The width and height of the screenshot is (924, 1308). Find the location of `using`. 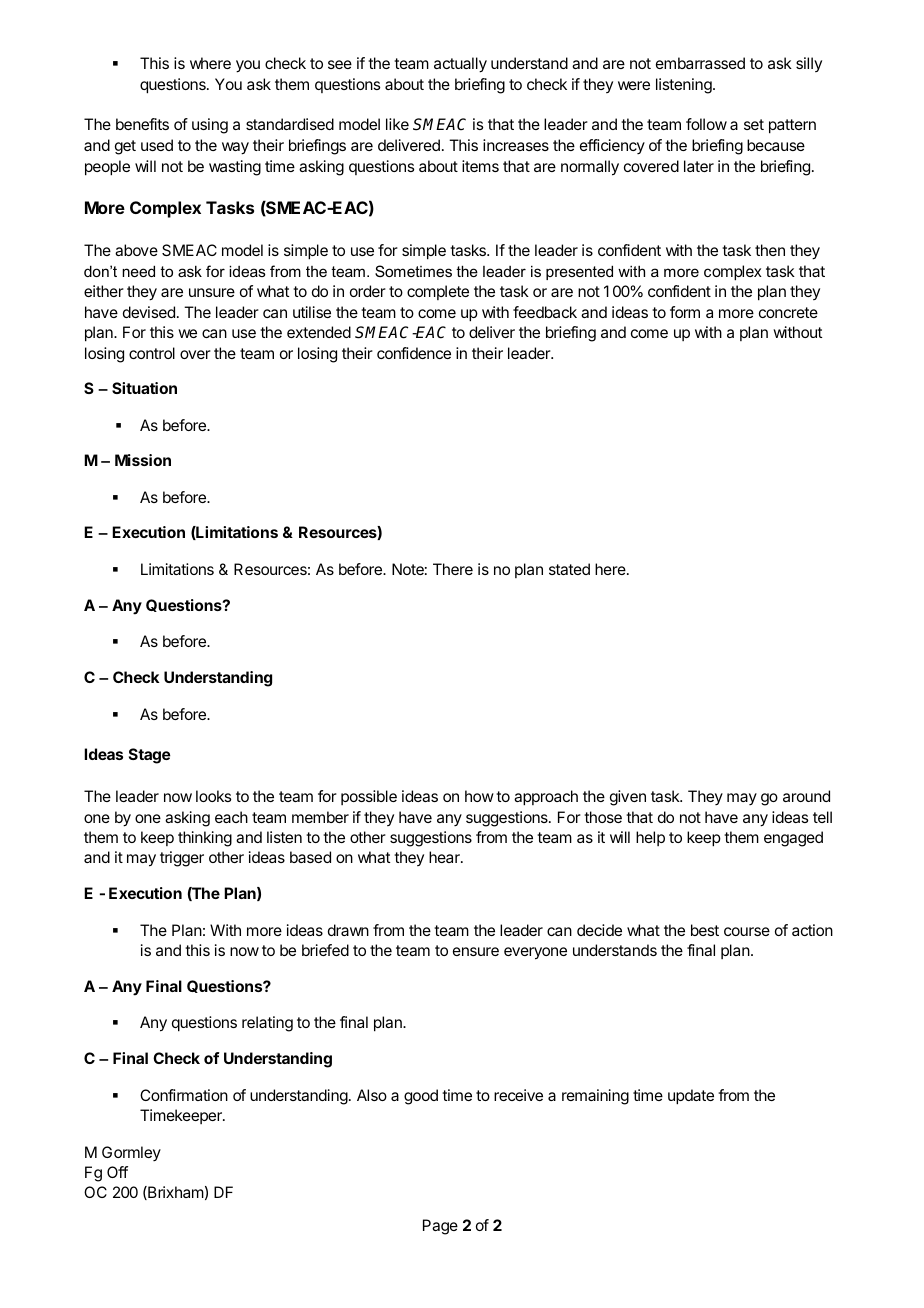

using is located at coordinates (210, 126).
